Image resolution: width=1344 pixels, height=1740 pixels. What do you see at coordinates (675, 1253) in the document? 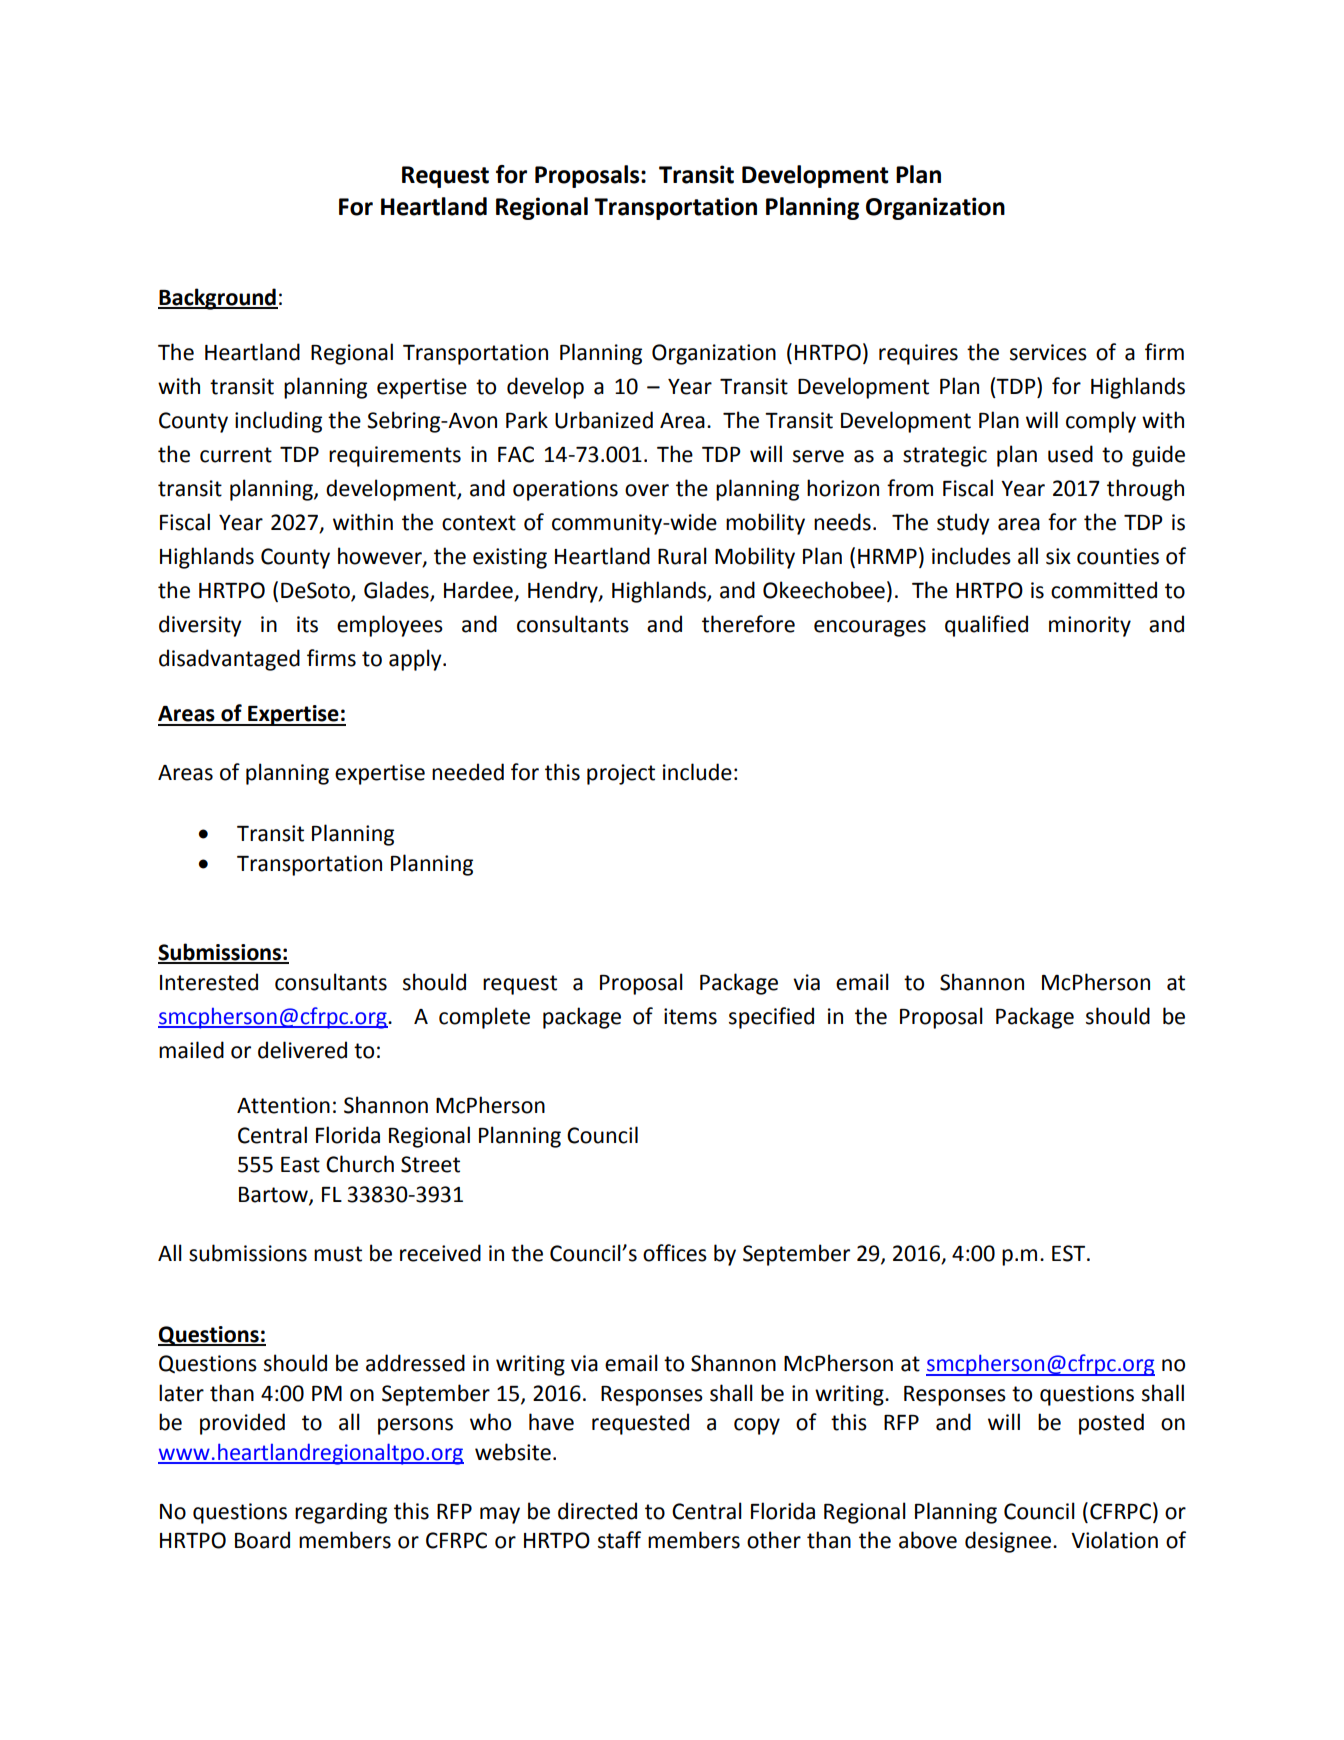
I see `offices` at bounding box center [675, 1253].
